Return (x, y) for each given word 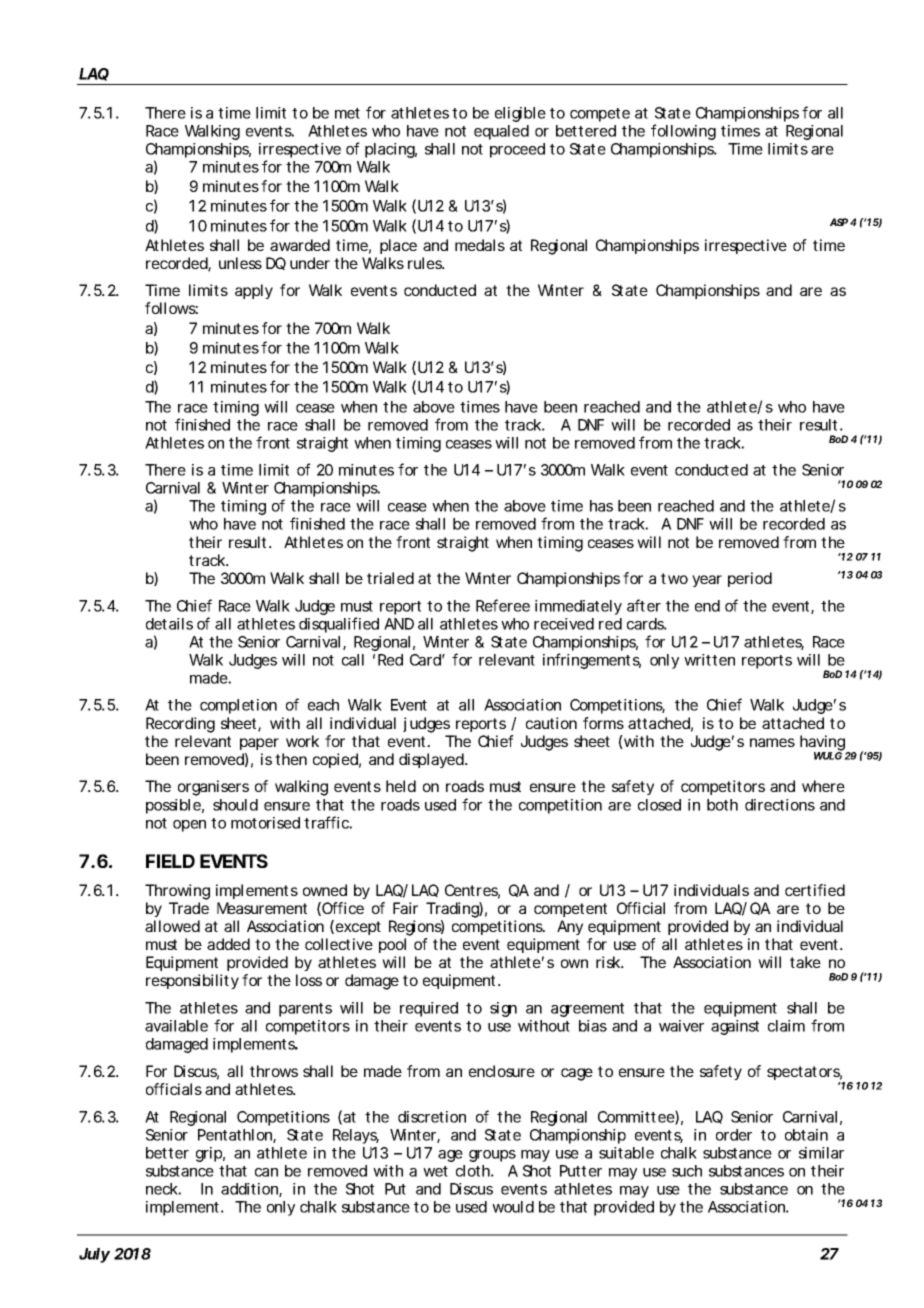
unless (240, 263)
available (176, 1026)
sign (503, 1009)
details (169, 624)
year (707, 581)
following (683, 132)
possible (173, 806)
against (735, 1027)
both (722, 805)
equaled (501, 132)
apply (254, 291)
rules (426, 263)
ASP (839, 222)
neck (162, 1189)
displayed (431, 760)
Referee (503, 605)
